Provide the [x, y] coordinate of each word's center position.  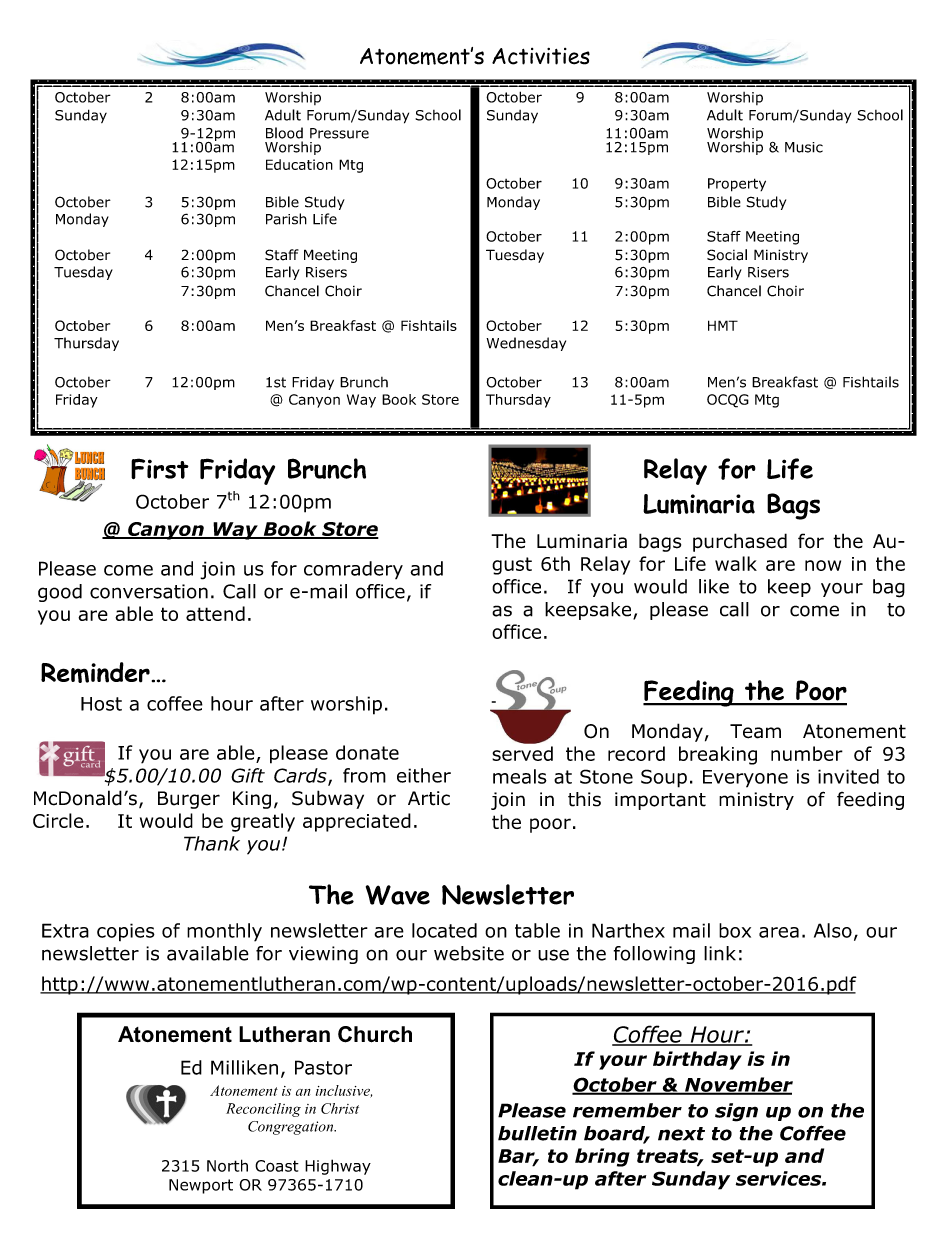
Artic [429, 798]
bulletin [537, 1133]
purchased [740, 542]
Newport [201, 1186]
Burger [189, 800]
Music [804, 147]
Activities [541, 56]
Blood [284, 133]
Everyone [745, 779]
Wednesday [526, 344]
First [160, 468]
